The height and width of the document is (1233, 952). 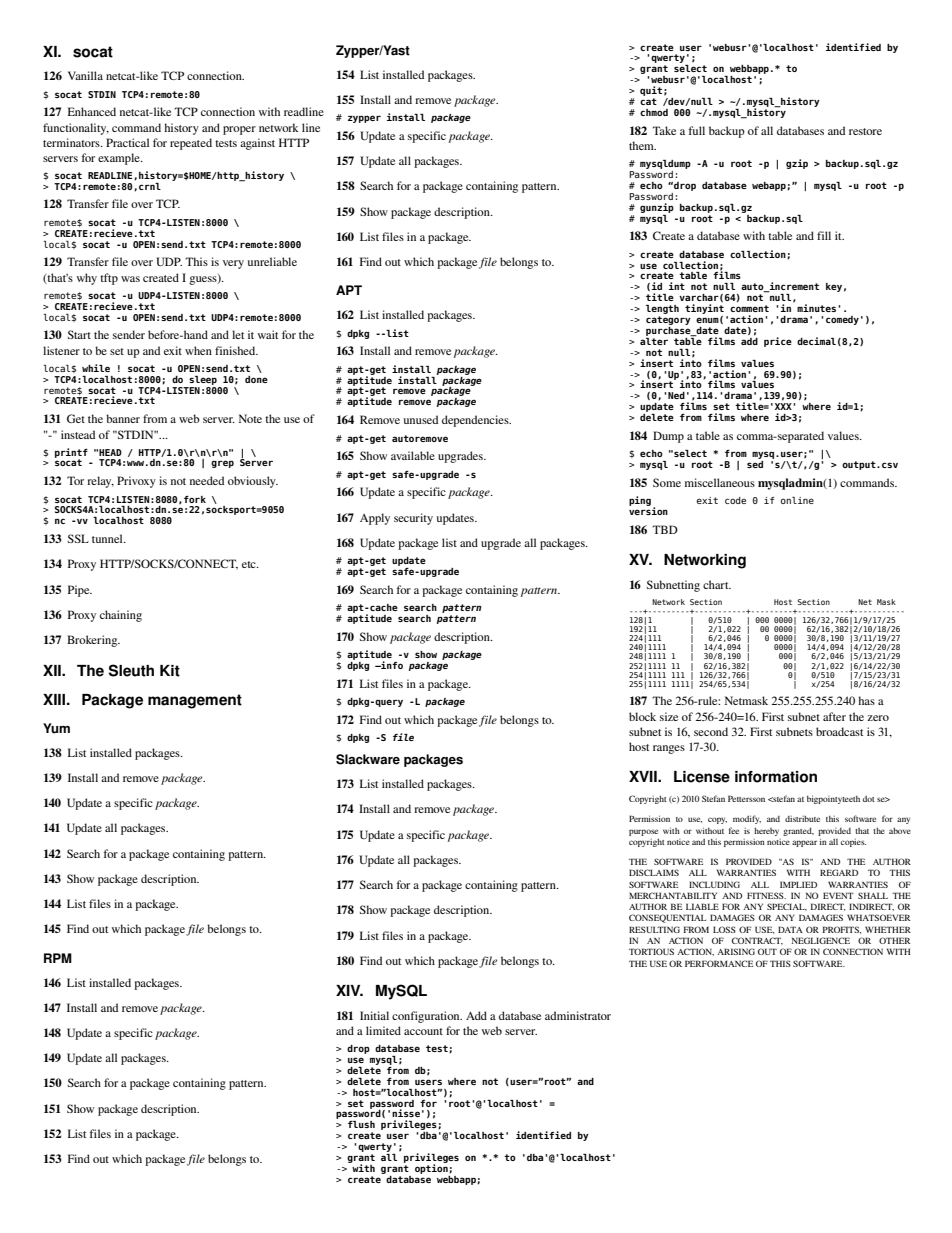 What do you see at coordinates (121, 616) in the document?
I see `chaining` at bounding box center [121, 616].
